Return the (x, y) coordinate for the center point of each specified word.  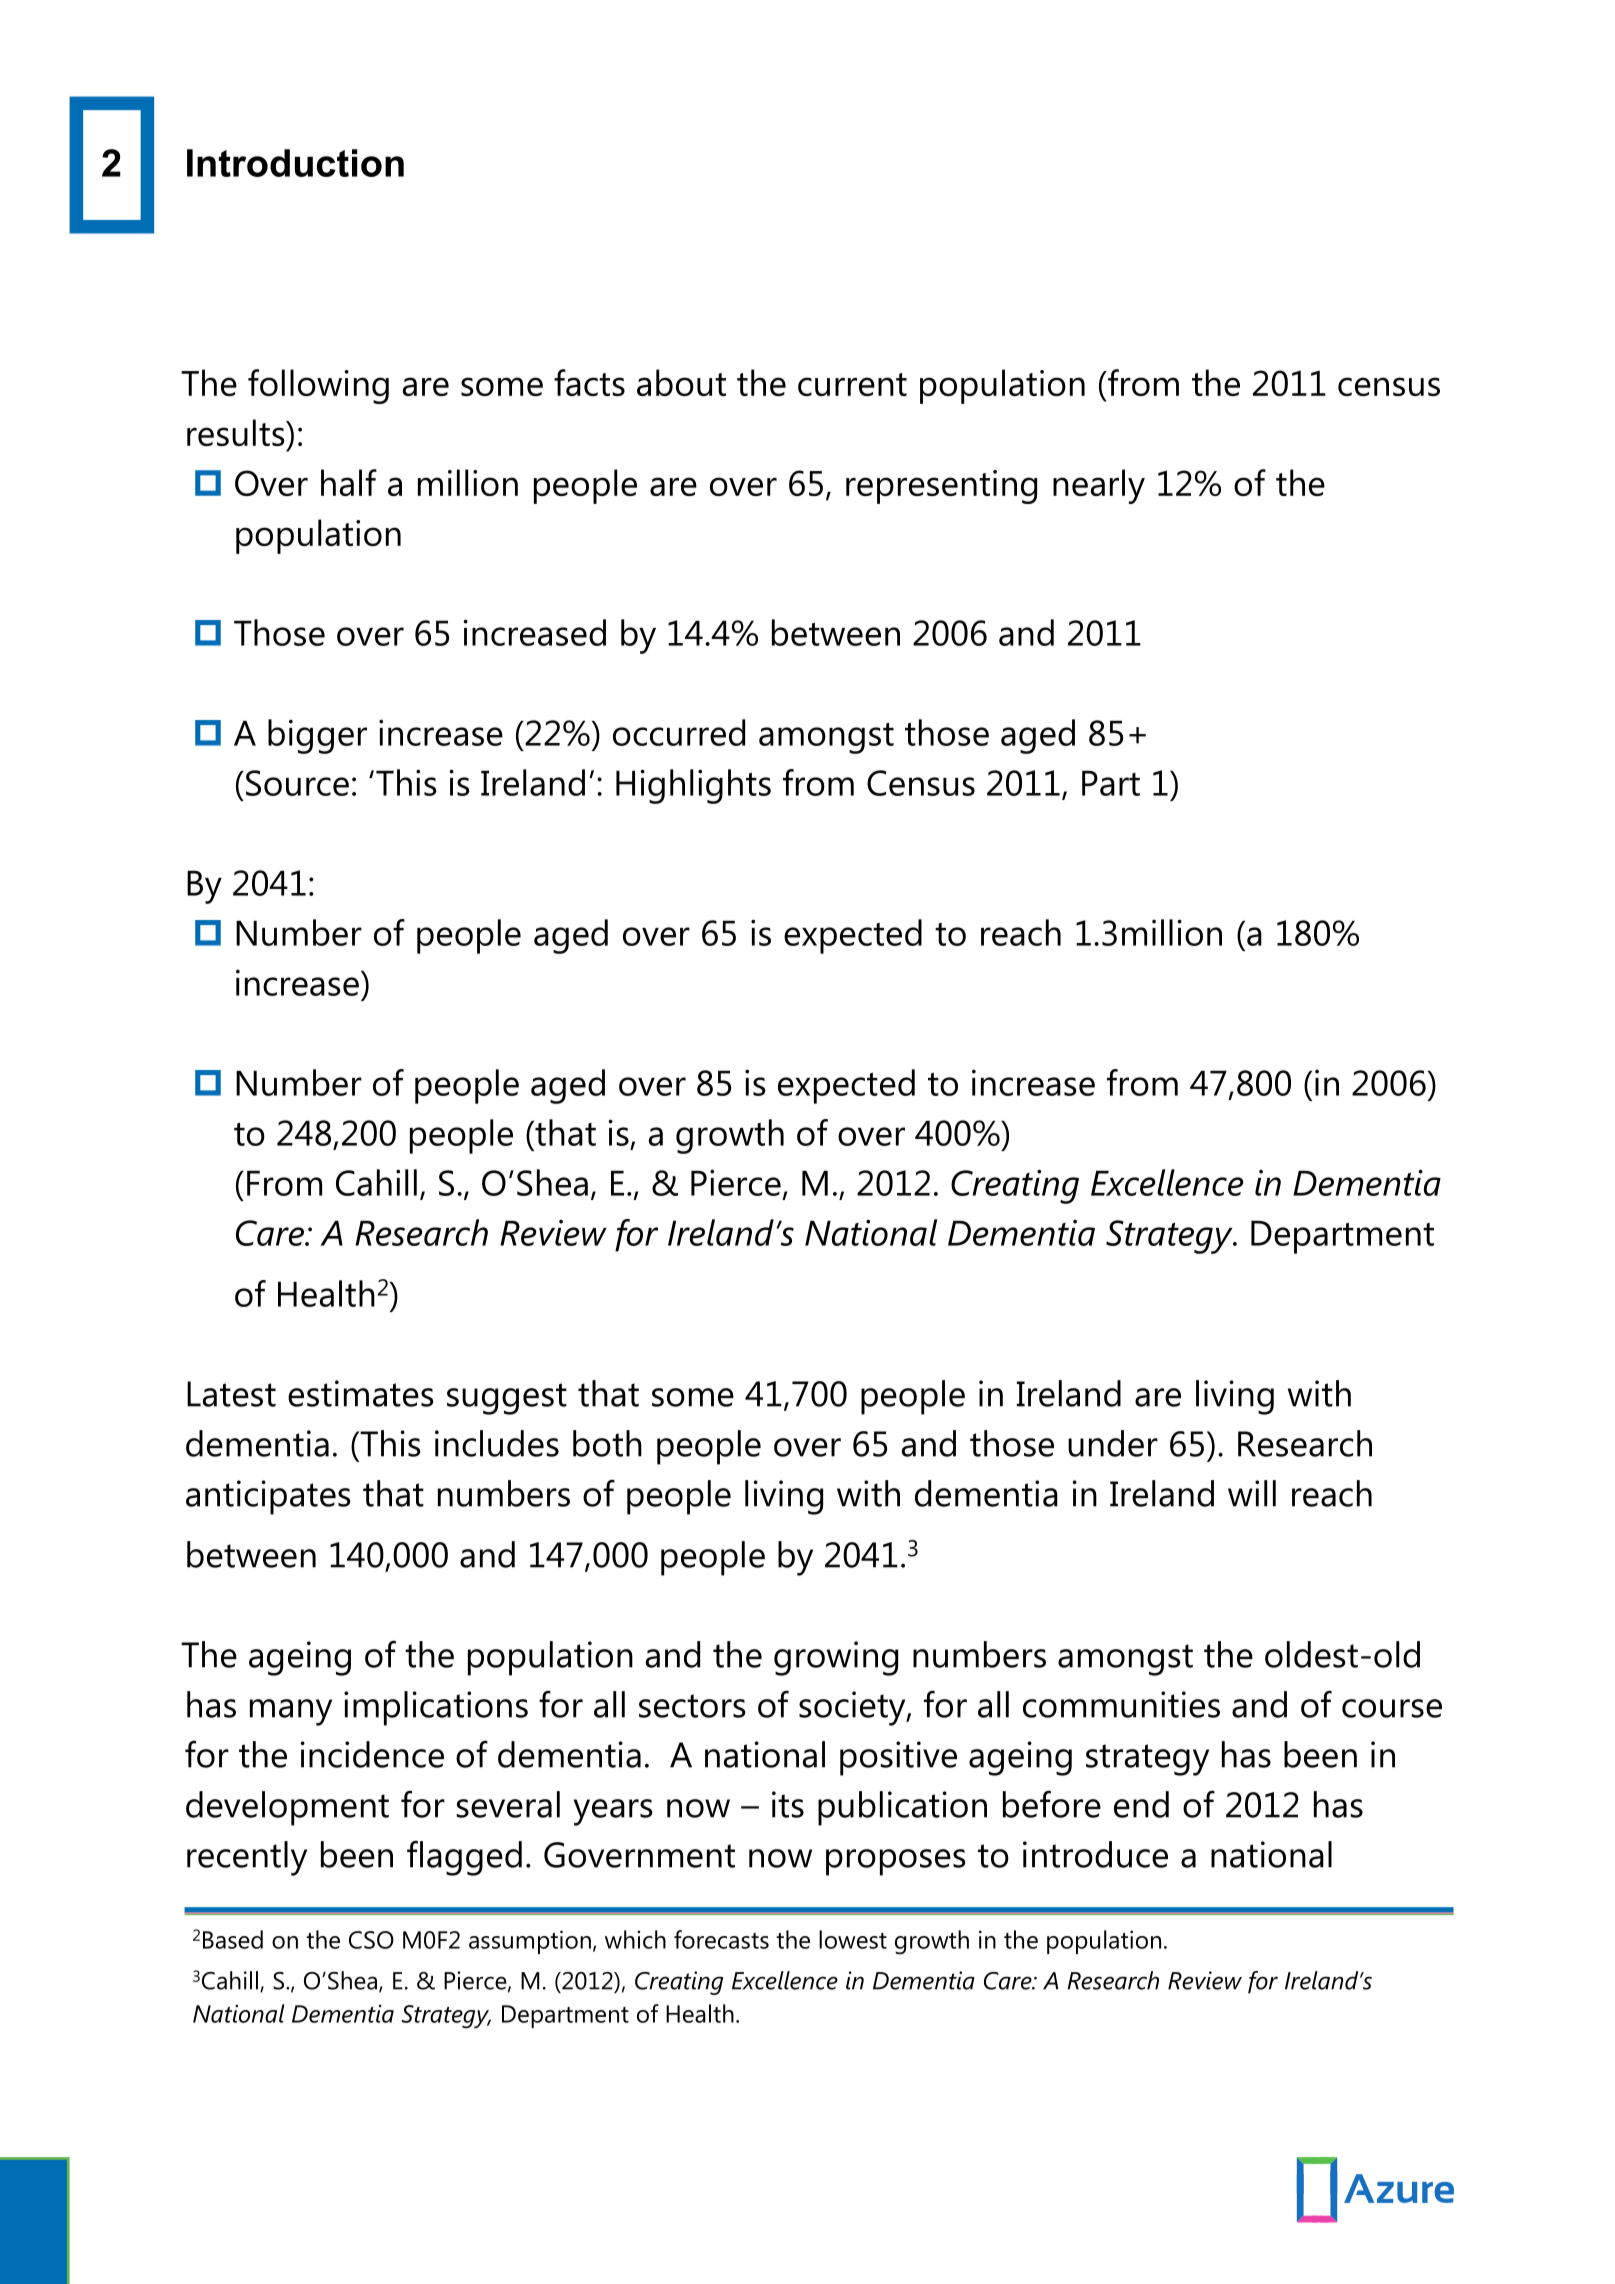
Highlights (693, 786)
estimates (361, 1393)
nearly (1099, 486)
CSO (371, 1940)
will (1252, 1493)
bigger (317, 736)
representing (941, 487)
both (607, 1443)
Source (297, 783)
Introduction (295, 163)
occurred (679, 732)
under (1113, 1443)
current (852, 384)
